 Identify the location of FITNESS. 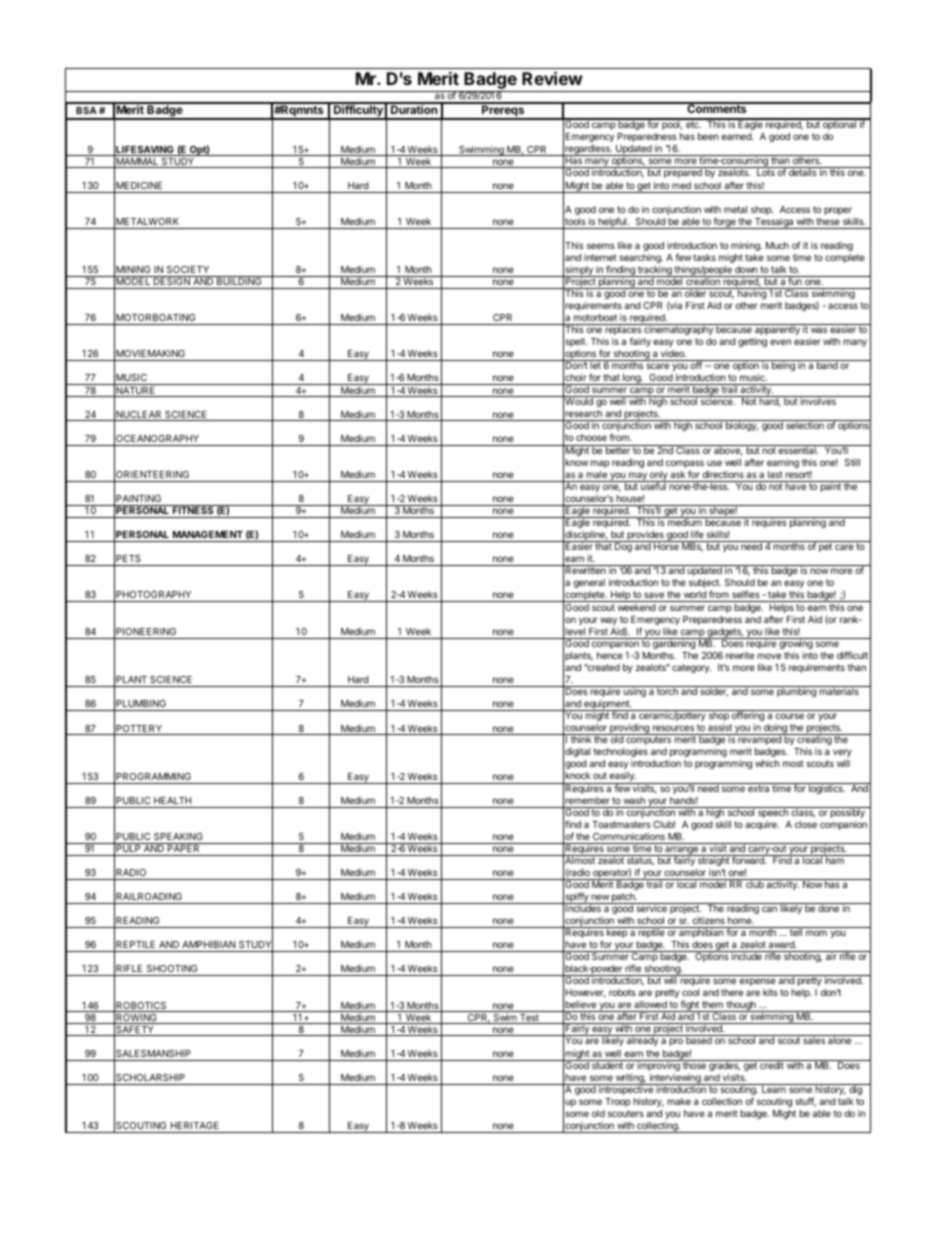
(193, 509).
